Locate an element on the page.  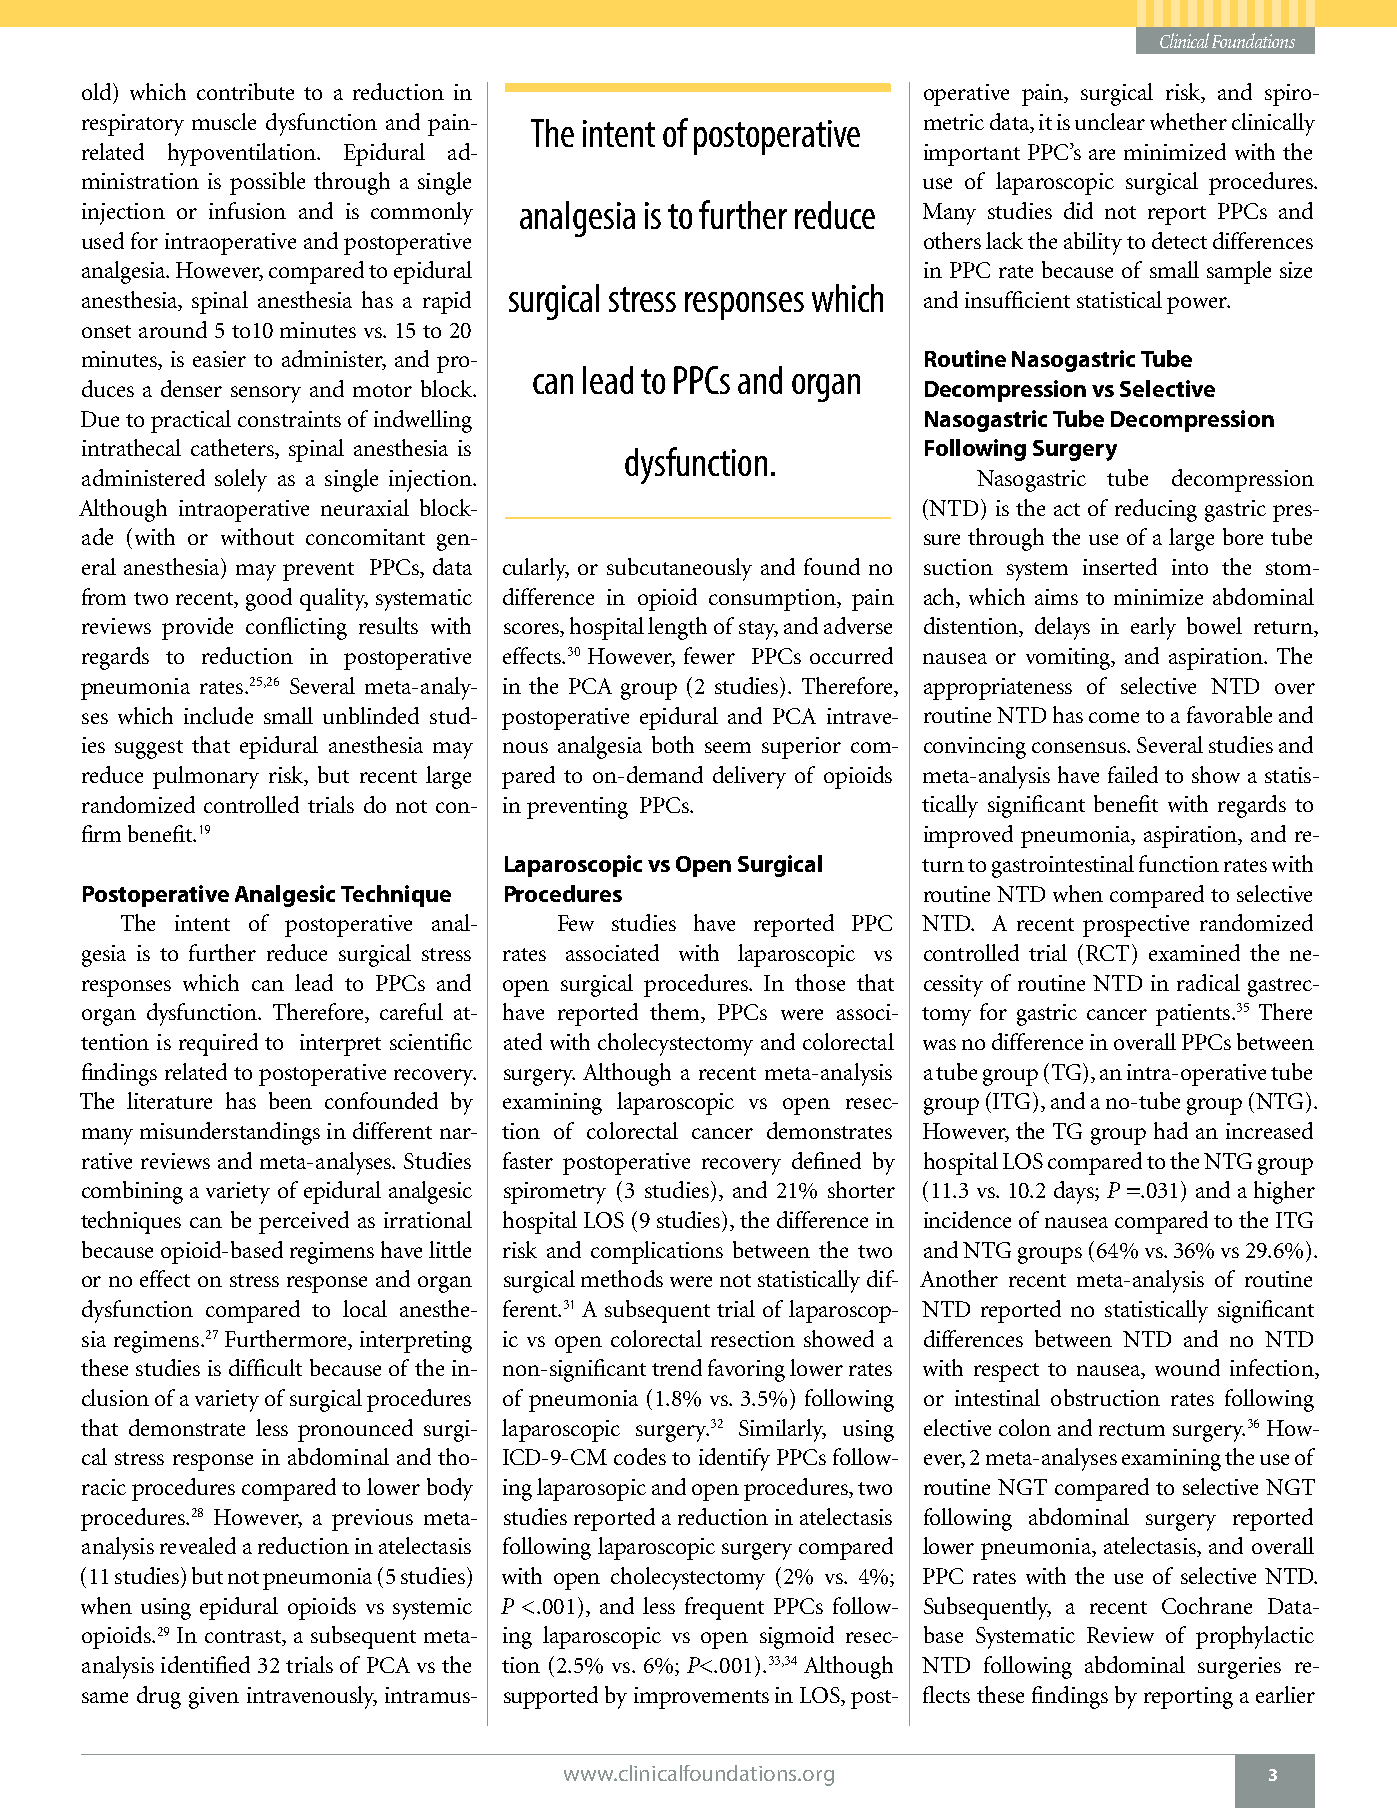
pulmonary is located at coordinates (206, 777).
